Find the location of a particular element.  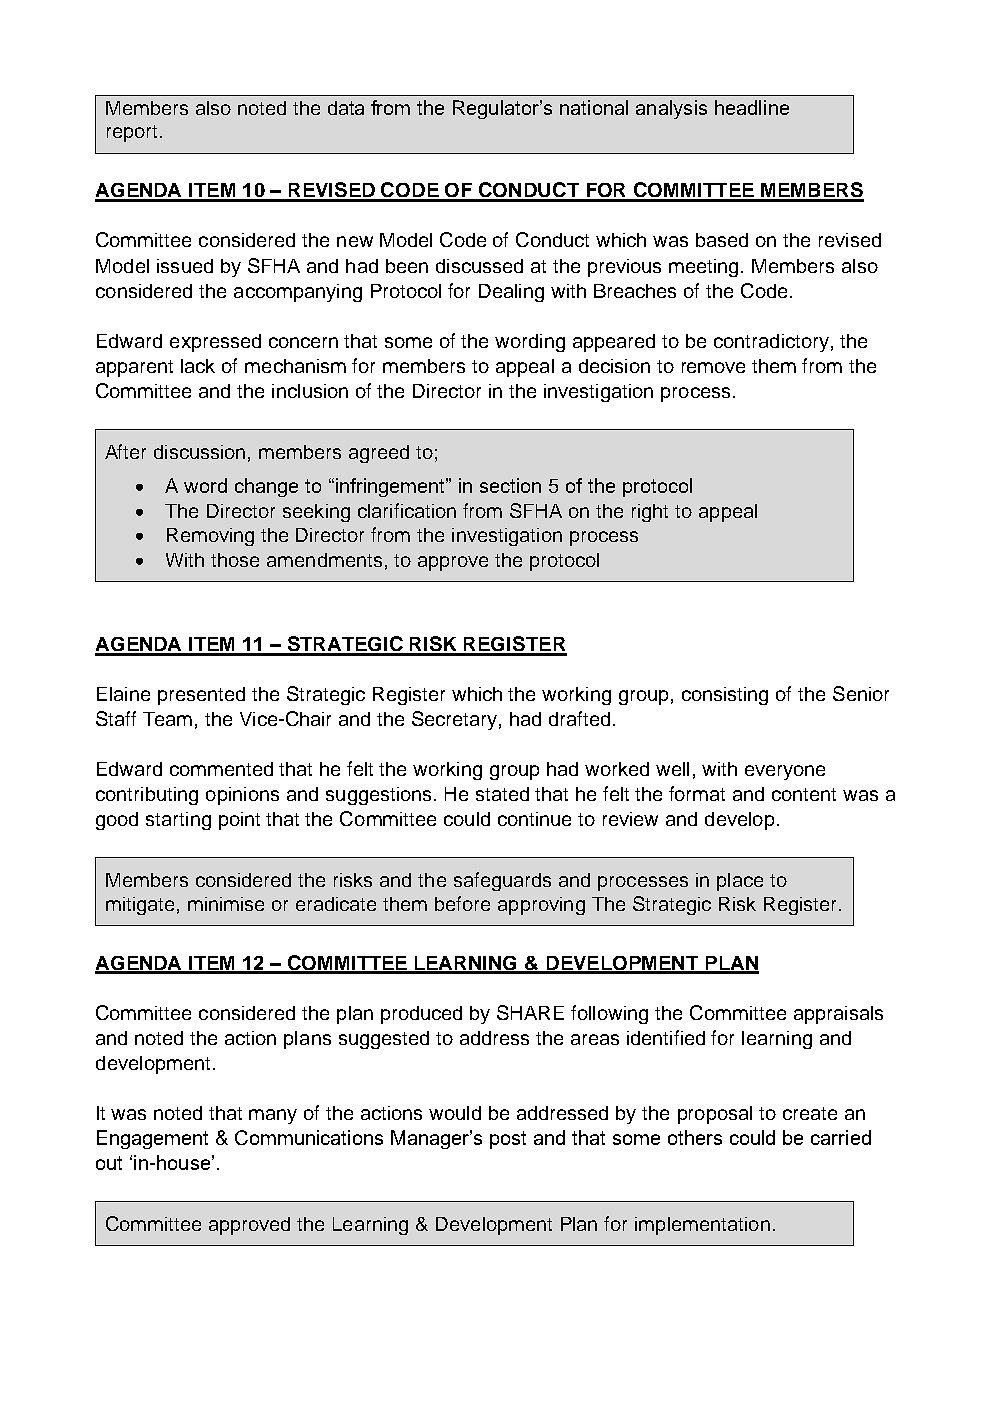

consisting is located at coordinates (725, 696).
